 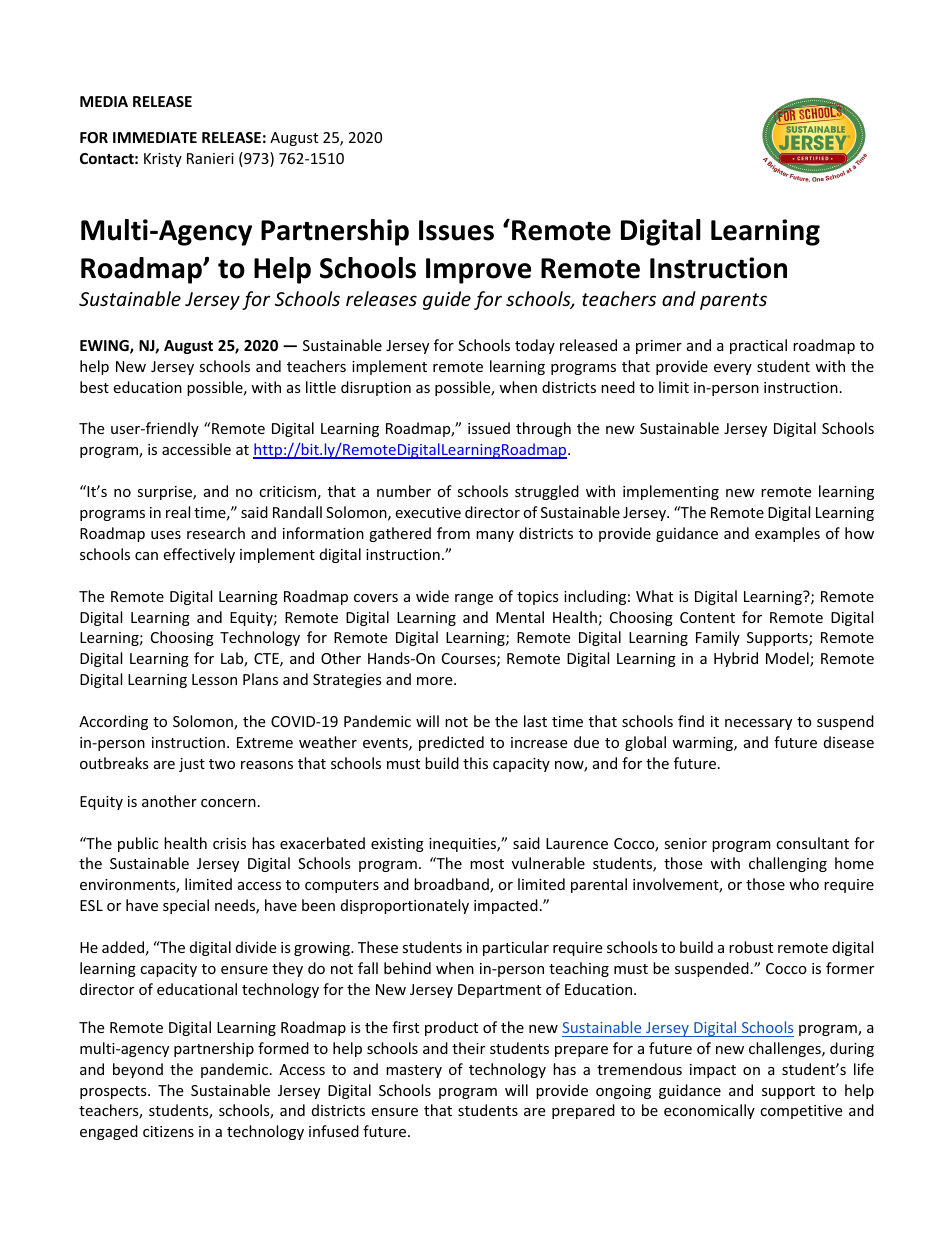 What do you see at coordinates (168, 1131) in the screenshot?
I see `citizens` at bounding box center [168, 1131].
